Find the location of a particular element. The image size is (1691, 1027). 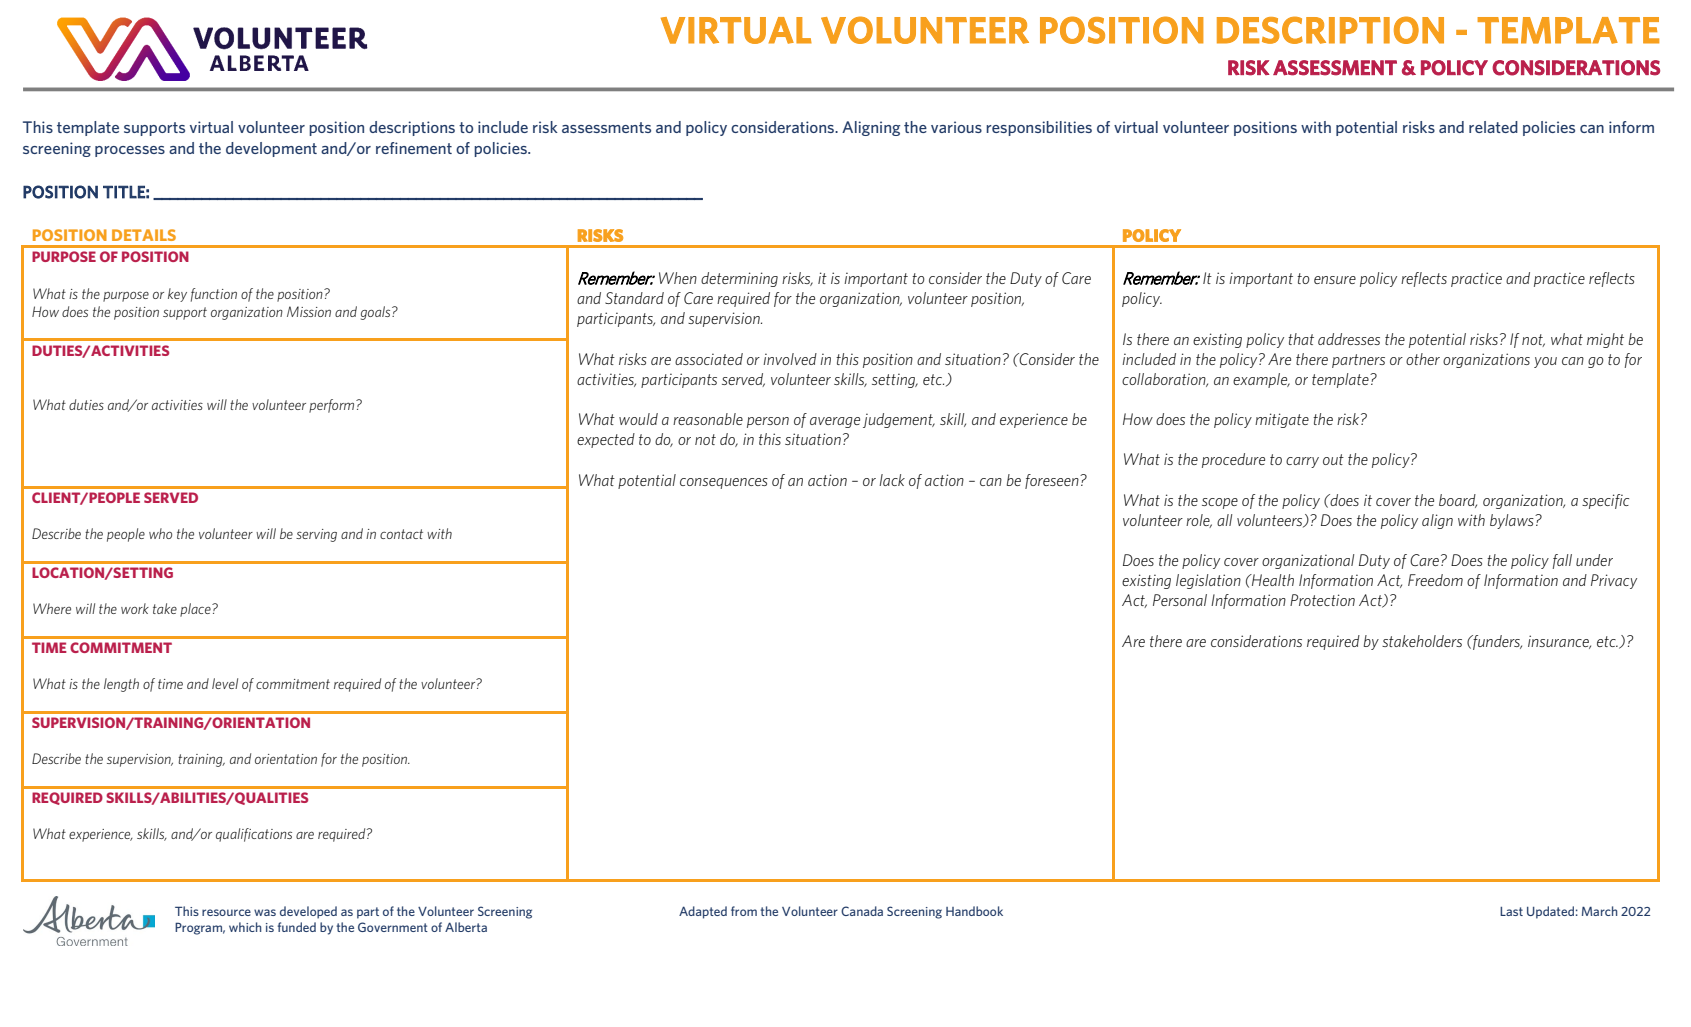

development is located at coordinates (271, 149).
